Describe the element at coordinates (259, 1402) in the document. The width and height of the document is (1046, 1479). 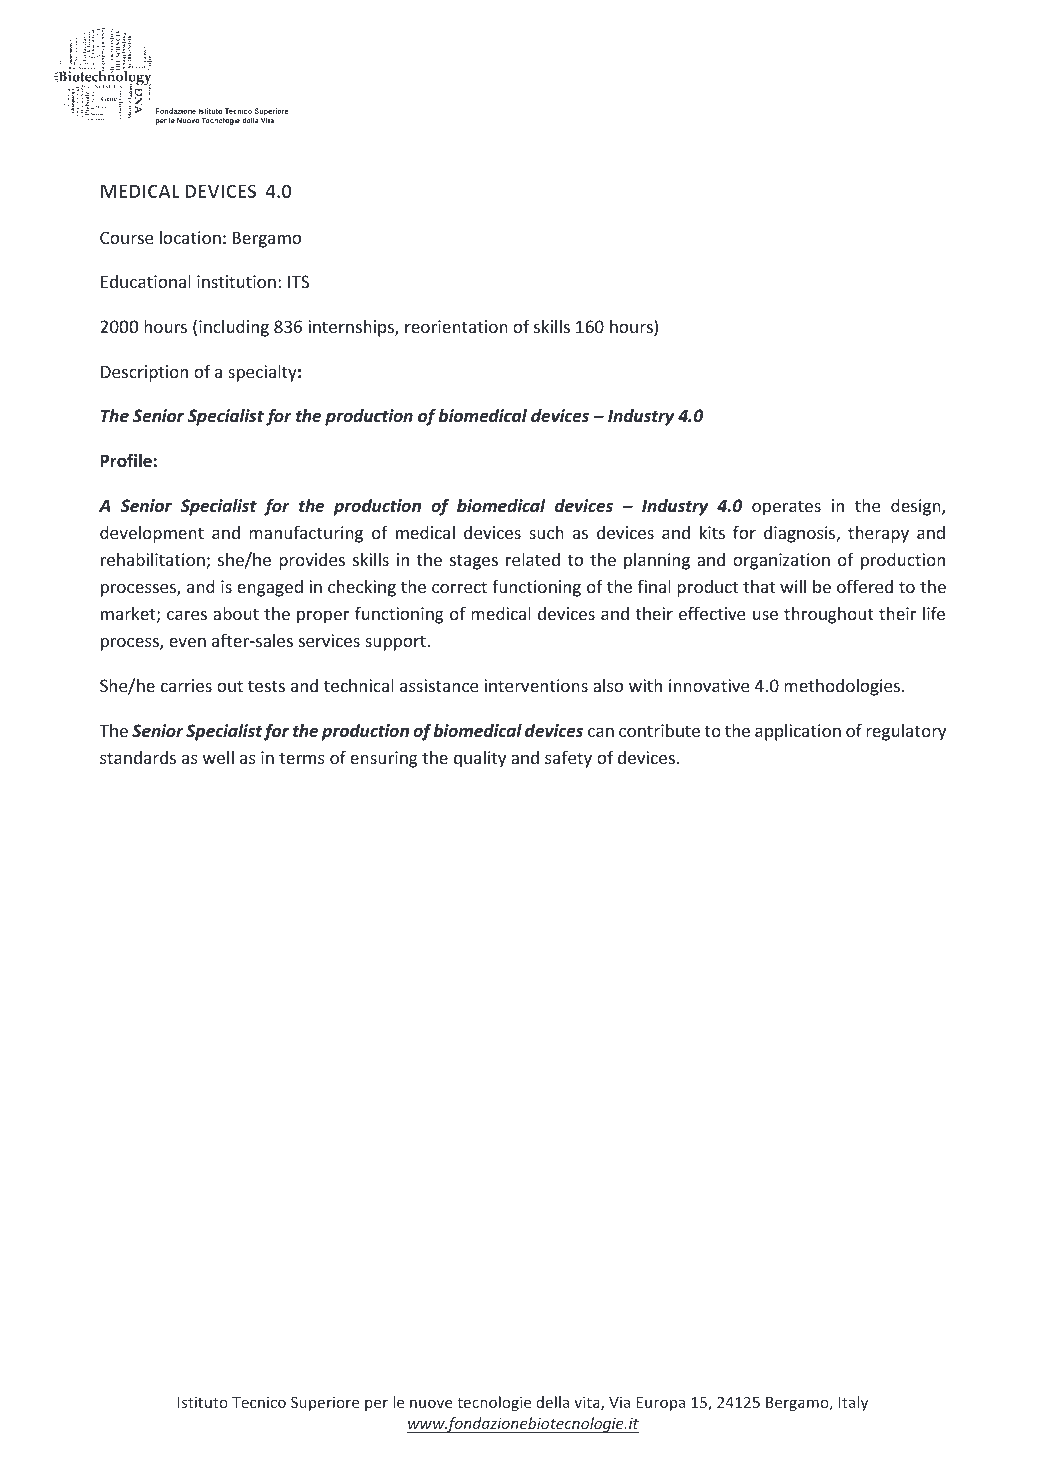
I see `Tecnico` at that location.
